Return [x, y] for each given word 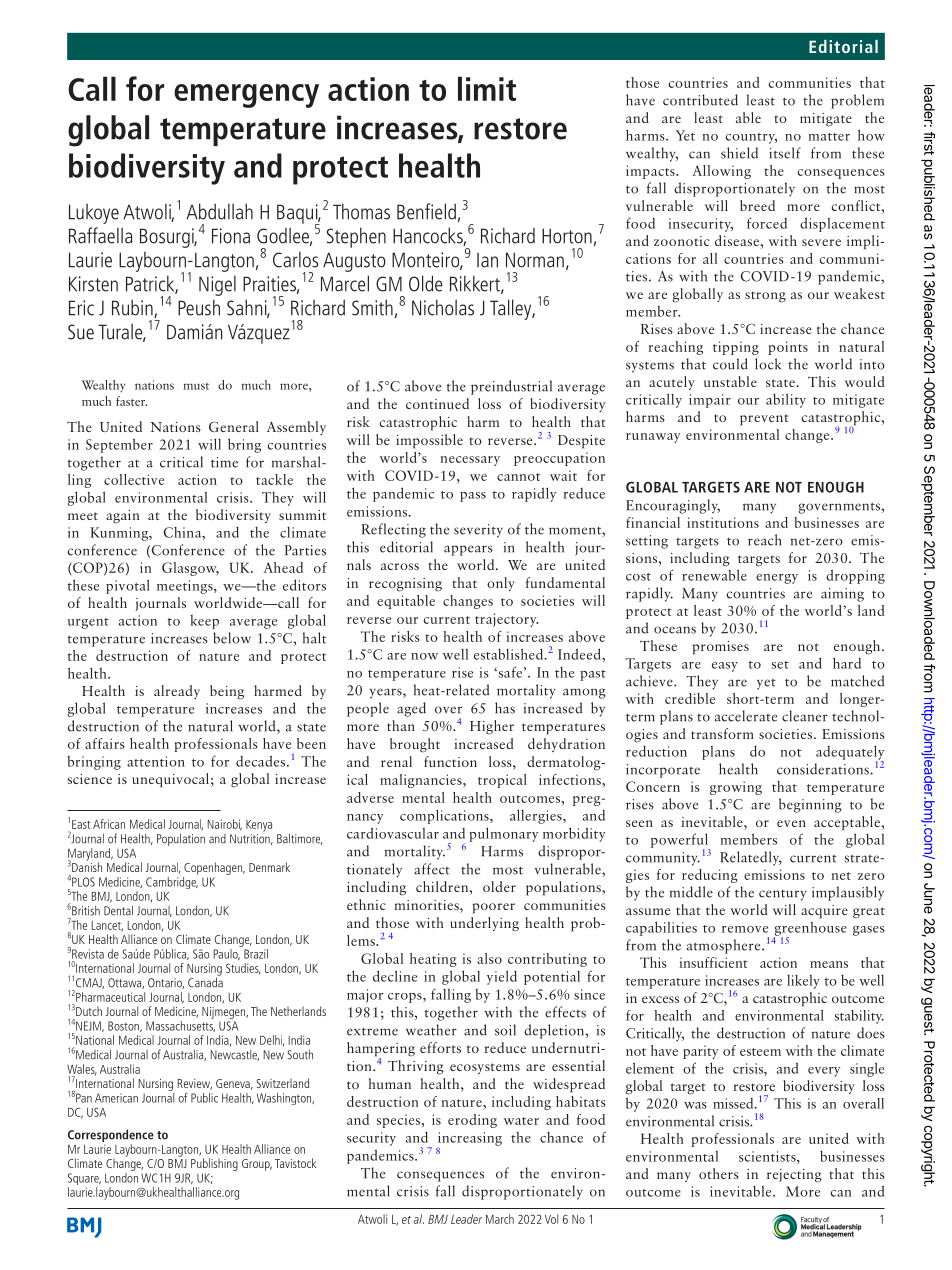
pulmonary [503, 834]
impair [710, 401]
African [109, 824]
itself [785, 153]
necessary [470, 461]
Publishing [214, 1164]
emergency [246, 96]
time [224, 462]
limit [487, 88]
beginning [810, 805]
